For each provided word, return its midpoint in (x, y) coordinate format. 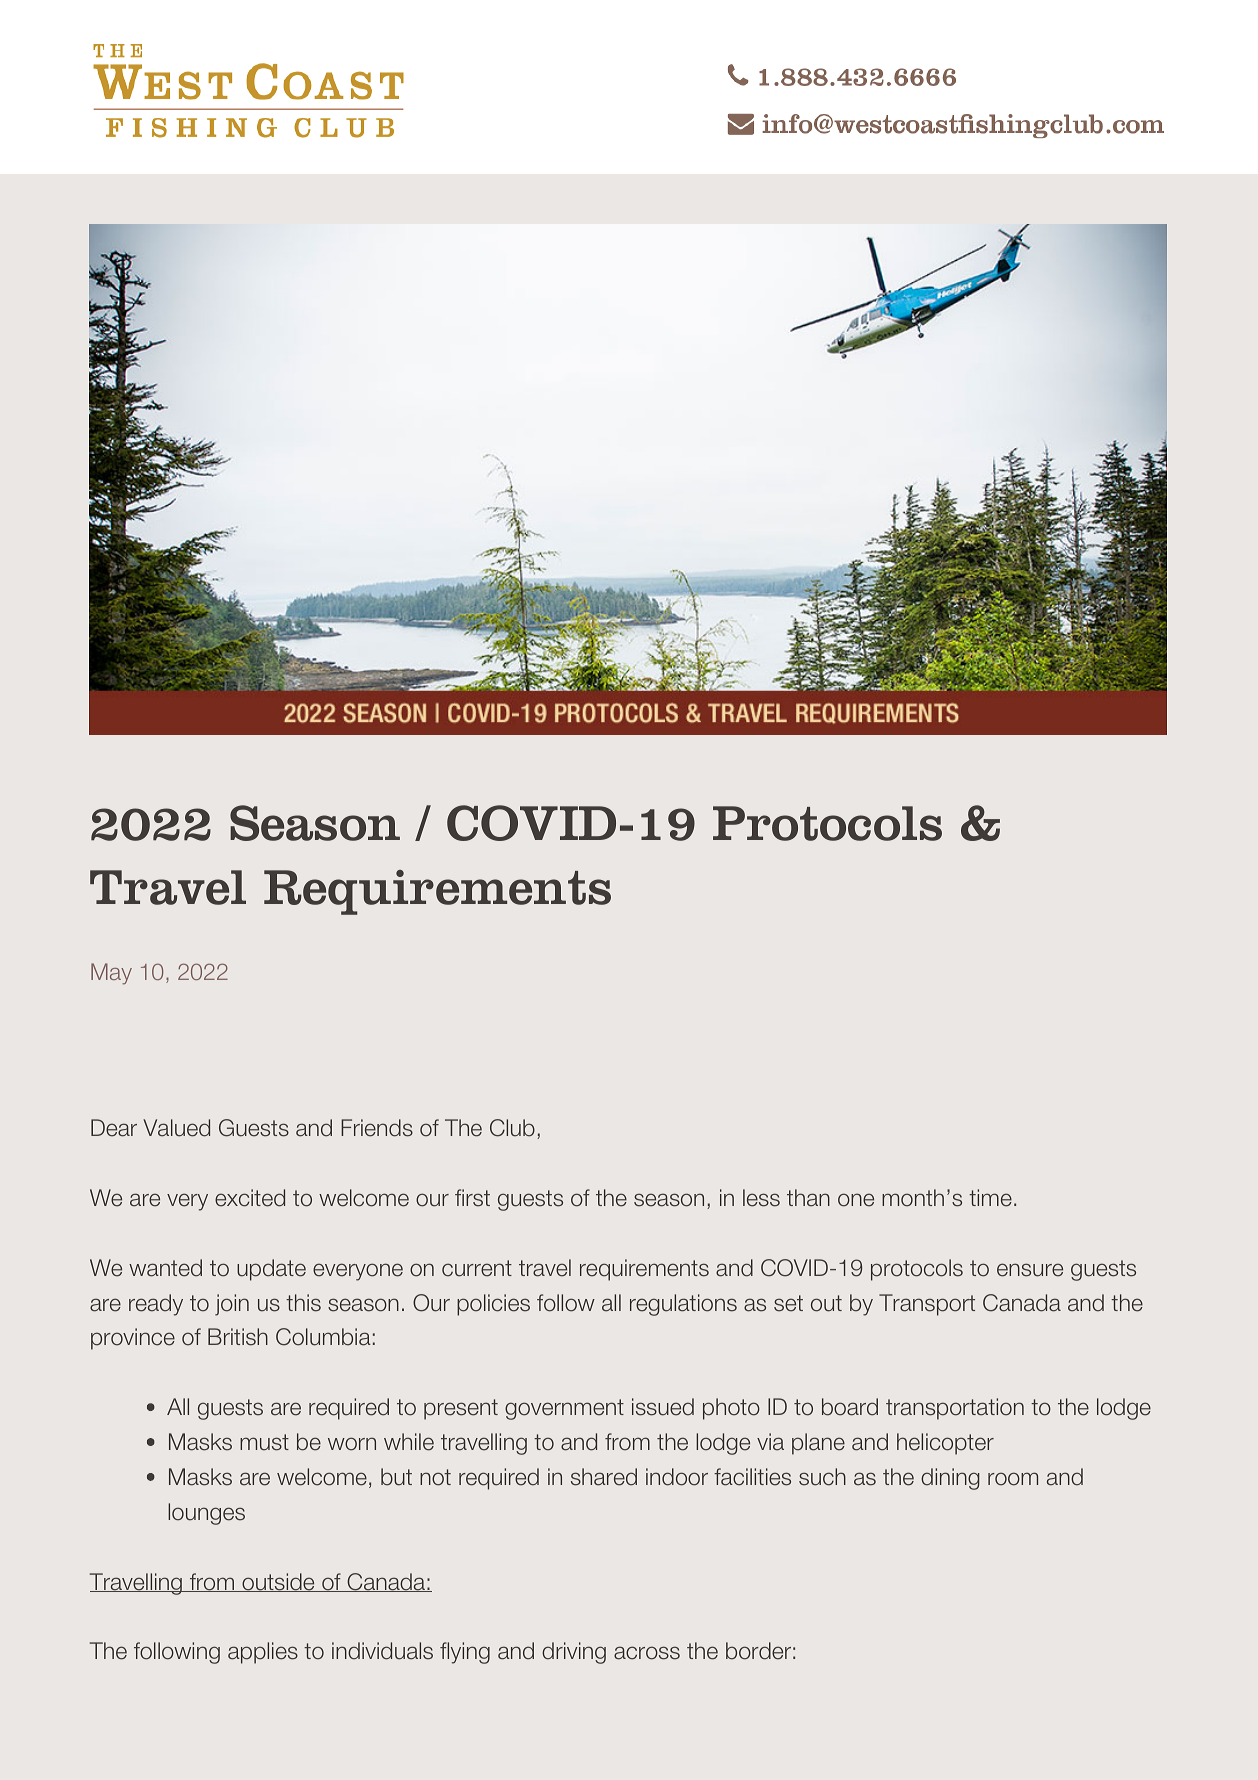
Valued (176, 1128)
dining (950, 1479)
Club (512, 1128)
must (264, 1442)
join (232, 1305)
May (111, 974)
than (808, 1198)
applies (263, 1653)
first (472, 1198)
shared (604, 1477)
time (990, 1198)
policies (493, 1305)
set (788, 1303)
